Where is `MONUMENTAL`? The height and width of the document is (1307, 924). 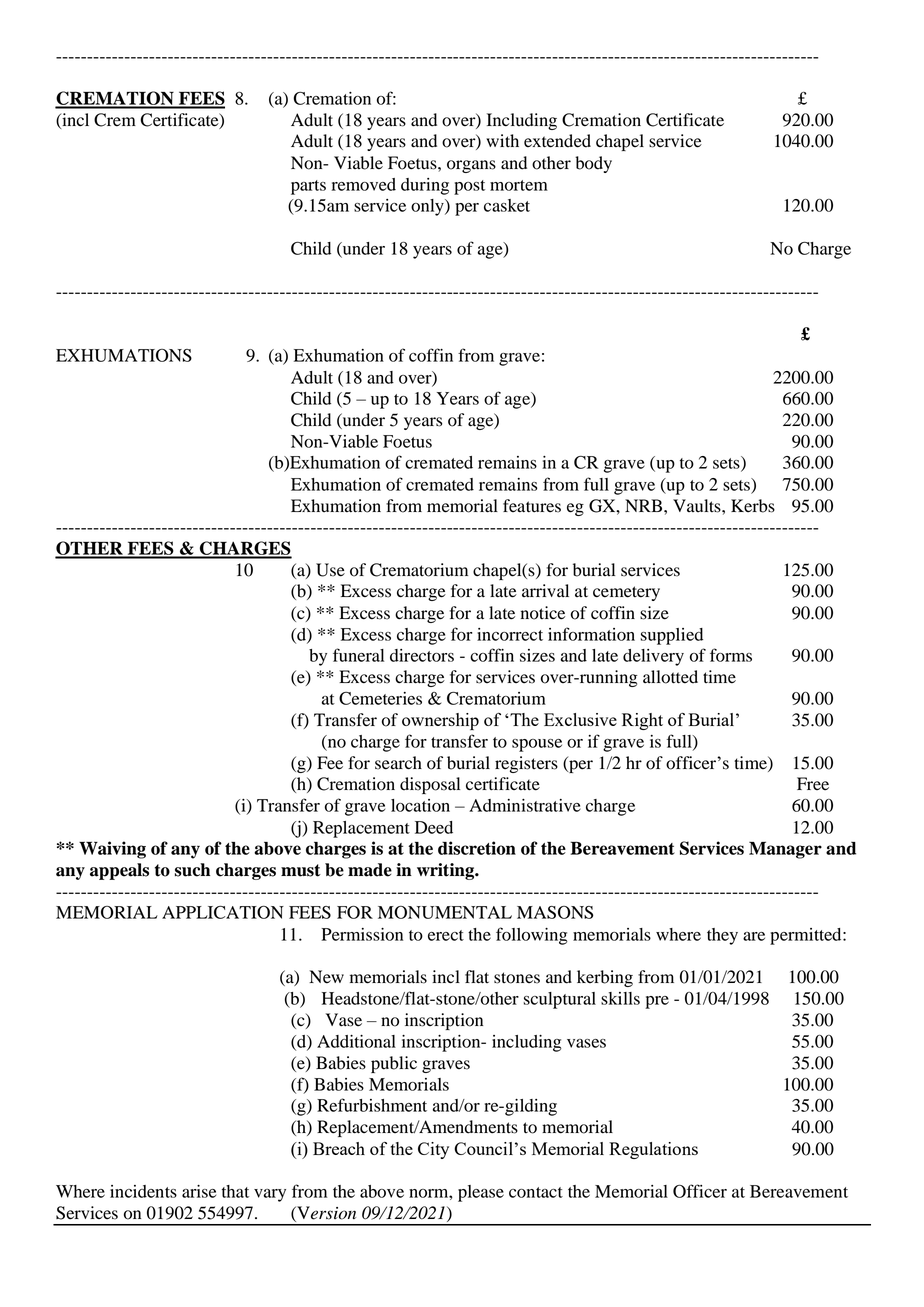 MONUMENTAL is located at coordinates (445, 912).
